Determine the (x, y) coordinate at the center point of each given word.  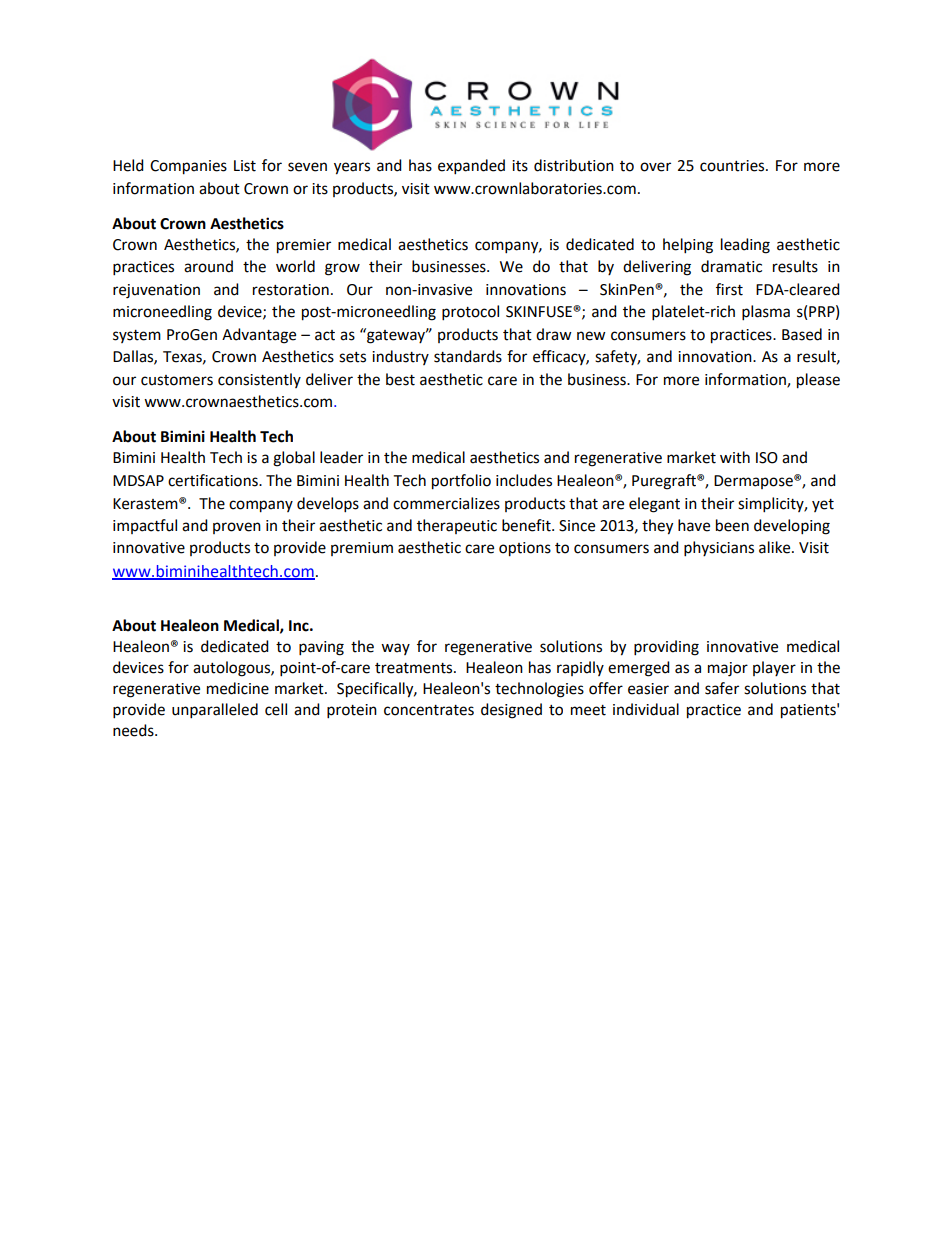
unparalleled (215, 711)
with (735, 457)
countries (733, 166)
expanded (471, 167)
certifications (214, 480)
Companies (188, 167)
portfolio (461, 482)
